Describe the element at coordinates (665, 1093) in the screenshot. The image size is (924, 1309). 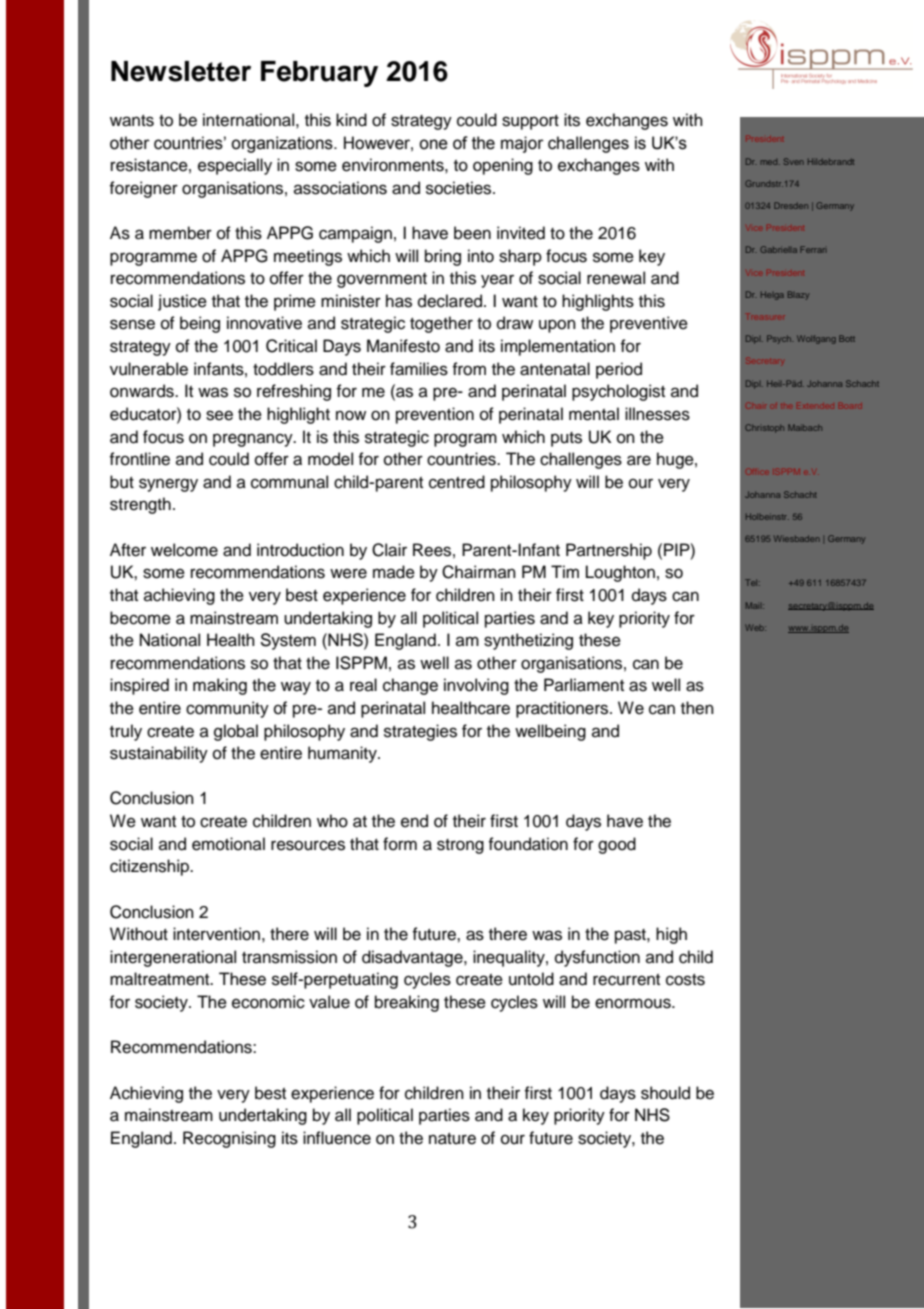
I see `should` at that location.
